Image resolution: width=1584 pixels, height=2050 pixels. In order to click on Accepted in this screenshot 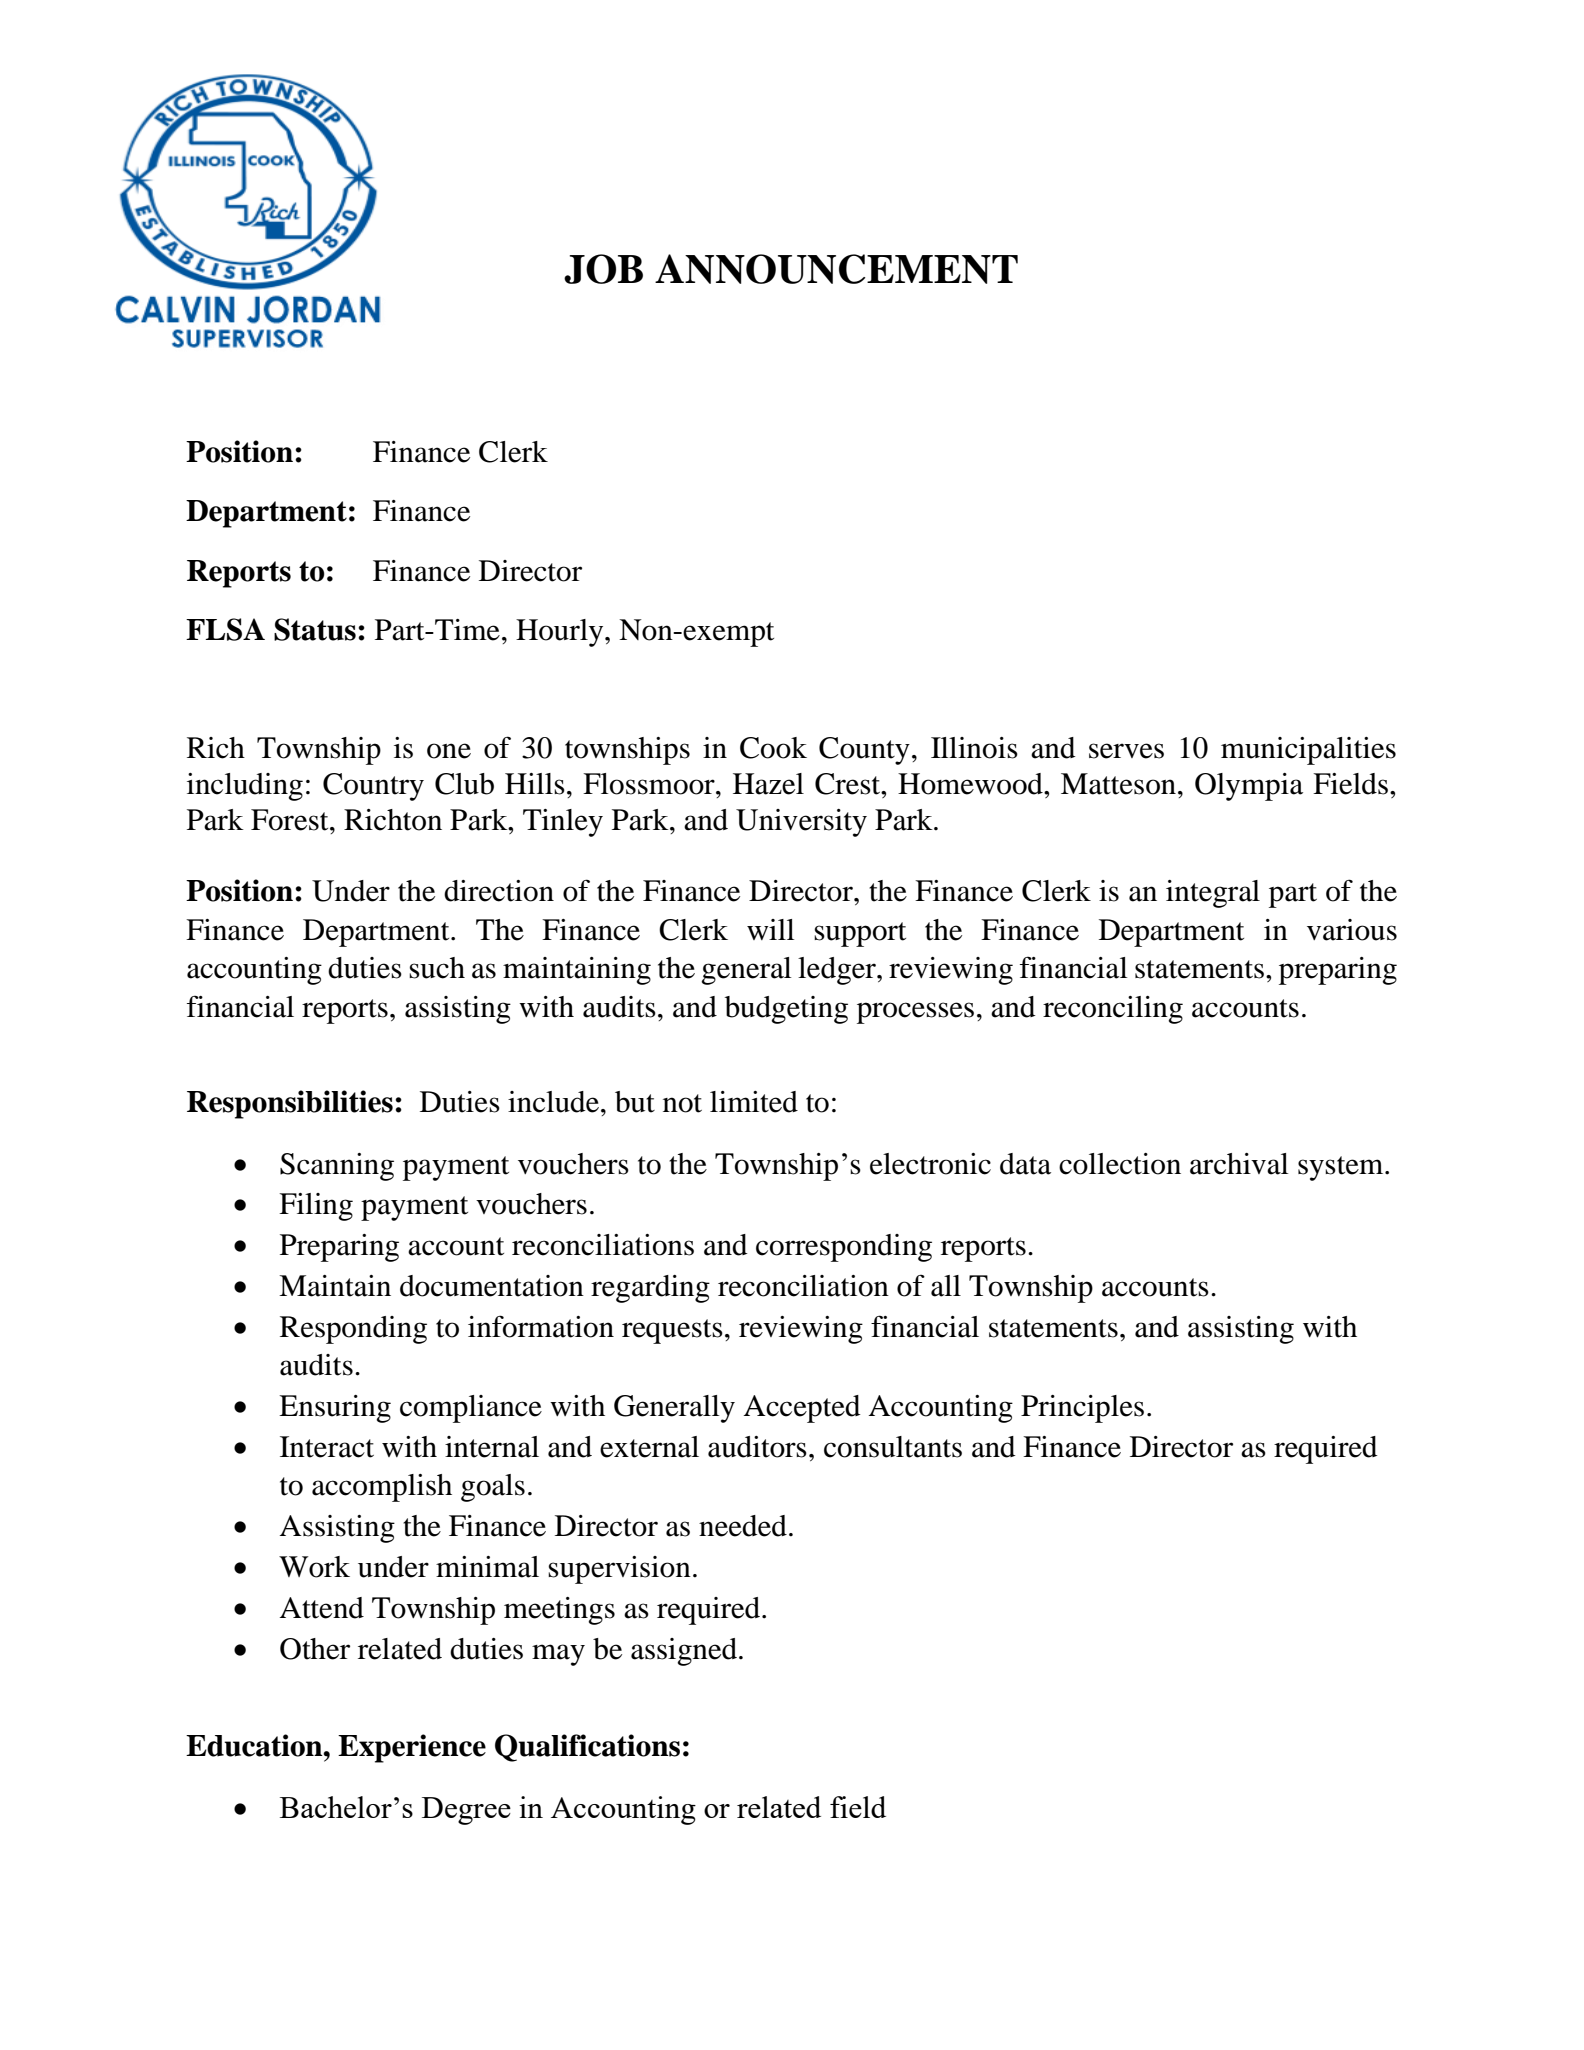, I will do `click(802, 1409)`.
